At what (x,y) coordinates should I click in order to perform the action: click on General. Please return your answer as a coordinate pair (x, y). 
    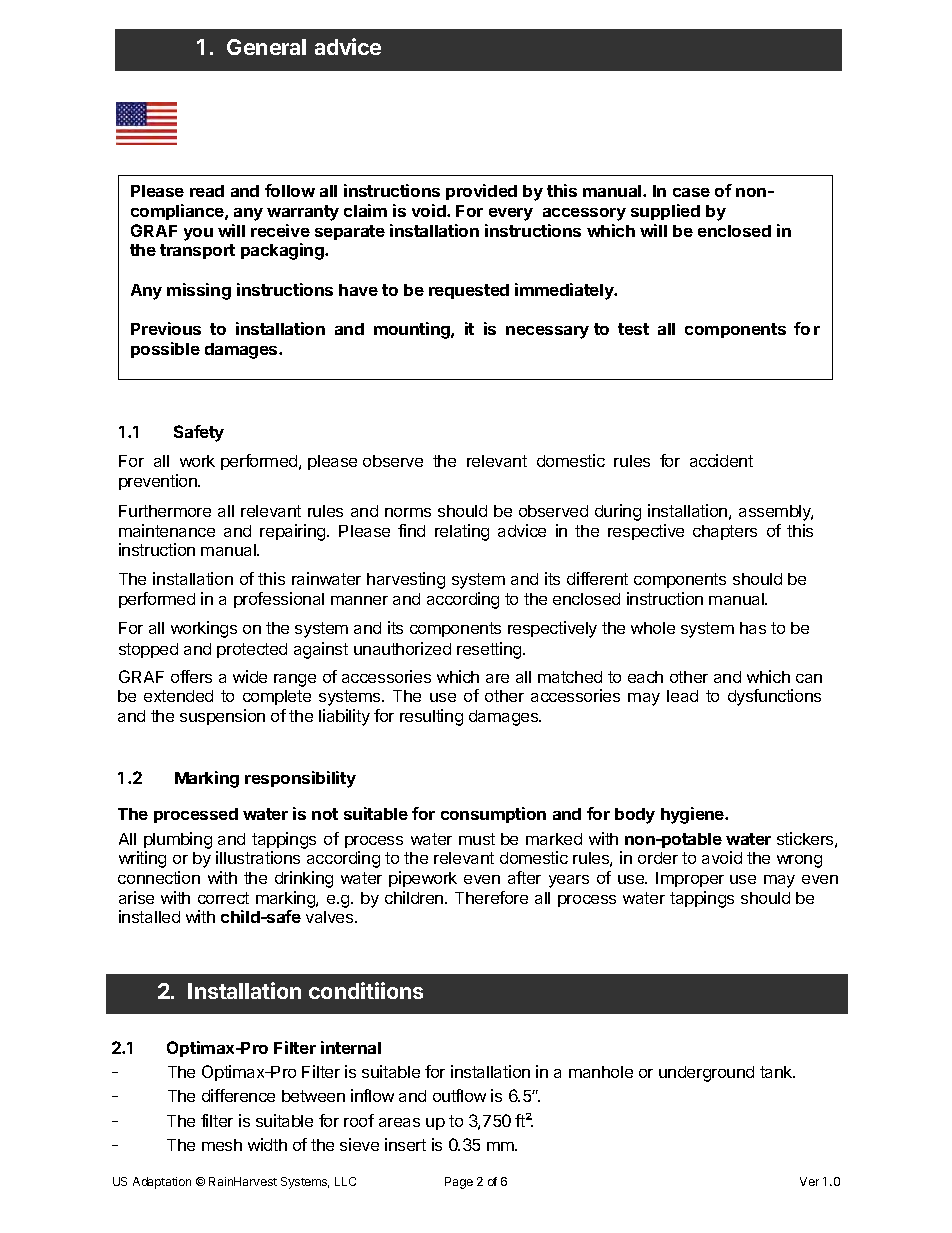
    Looking at the image, I should click on (266, 47).
